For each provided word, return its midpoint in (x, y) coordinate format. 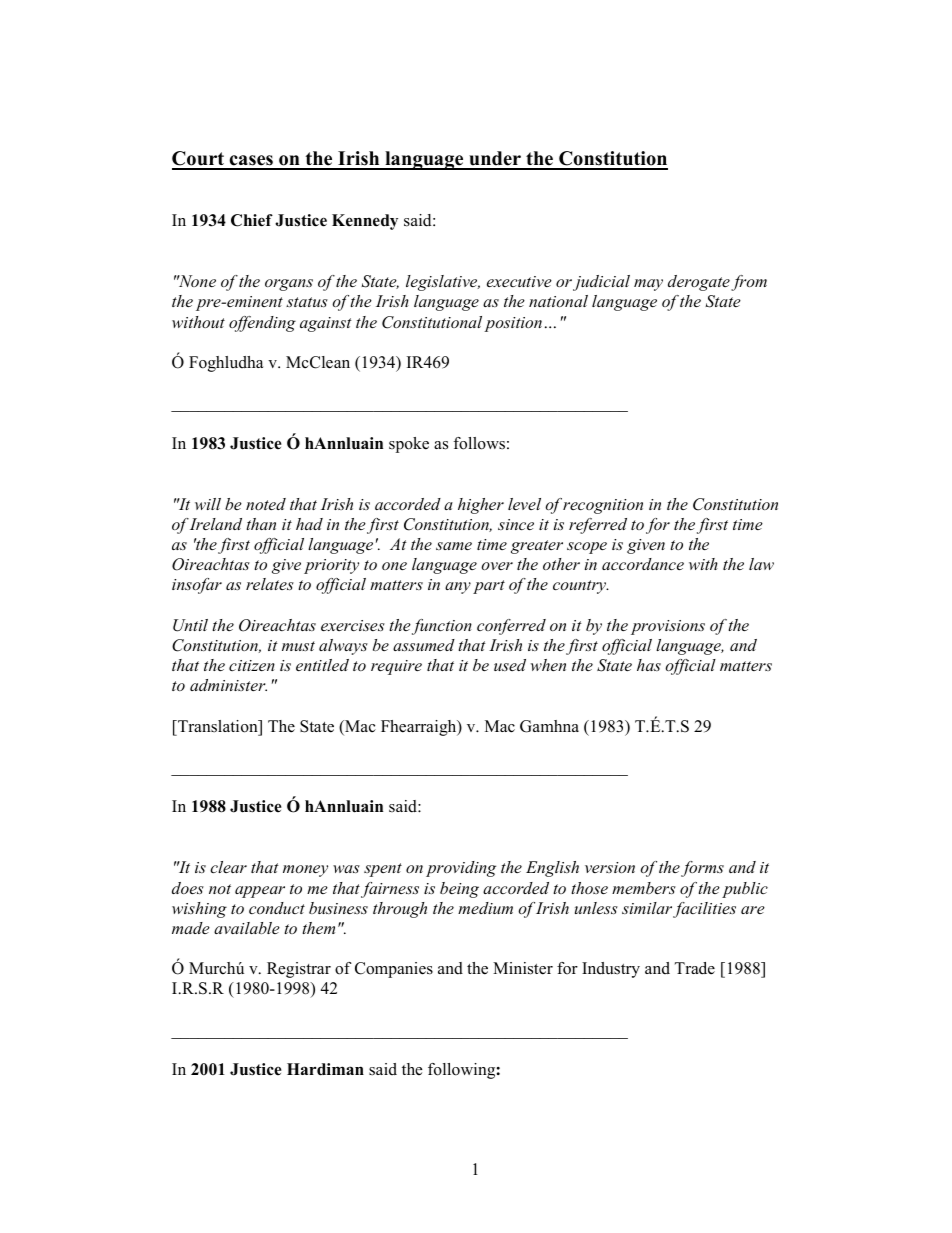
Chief (252, 220)
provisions (668, 627)
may (648, 285)
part (489, 587)
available (247, 928)
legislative (443, 283)
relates (270, 584)
